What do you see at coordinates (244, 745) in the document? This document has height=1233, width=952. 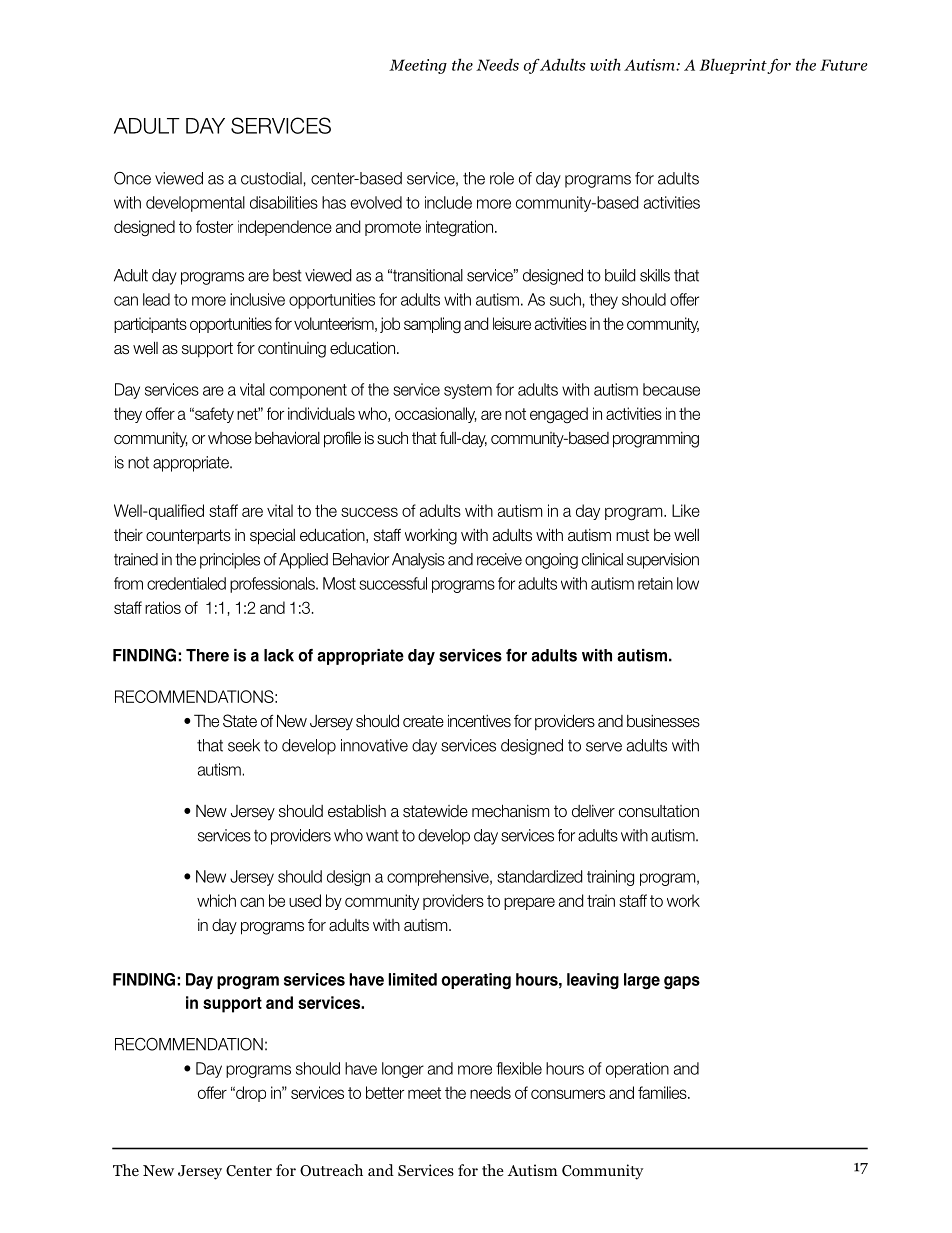 I see `seek` at bounding box center [244, 745].
